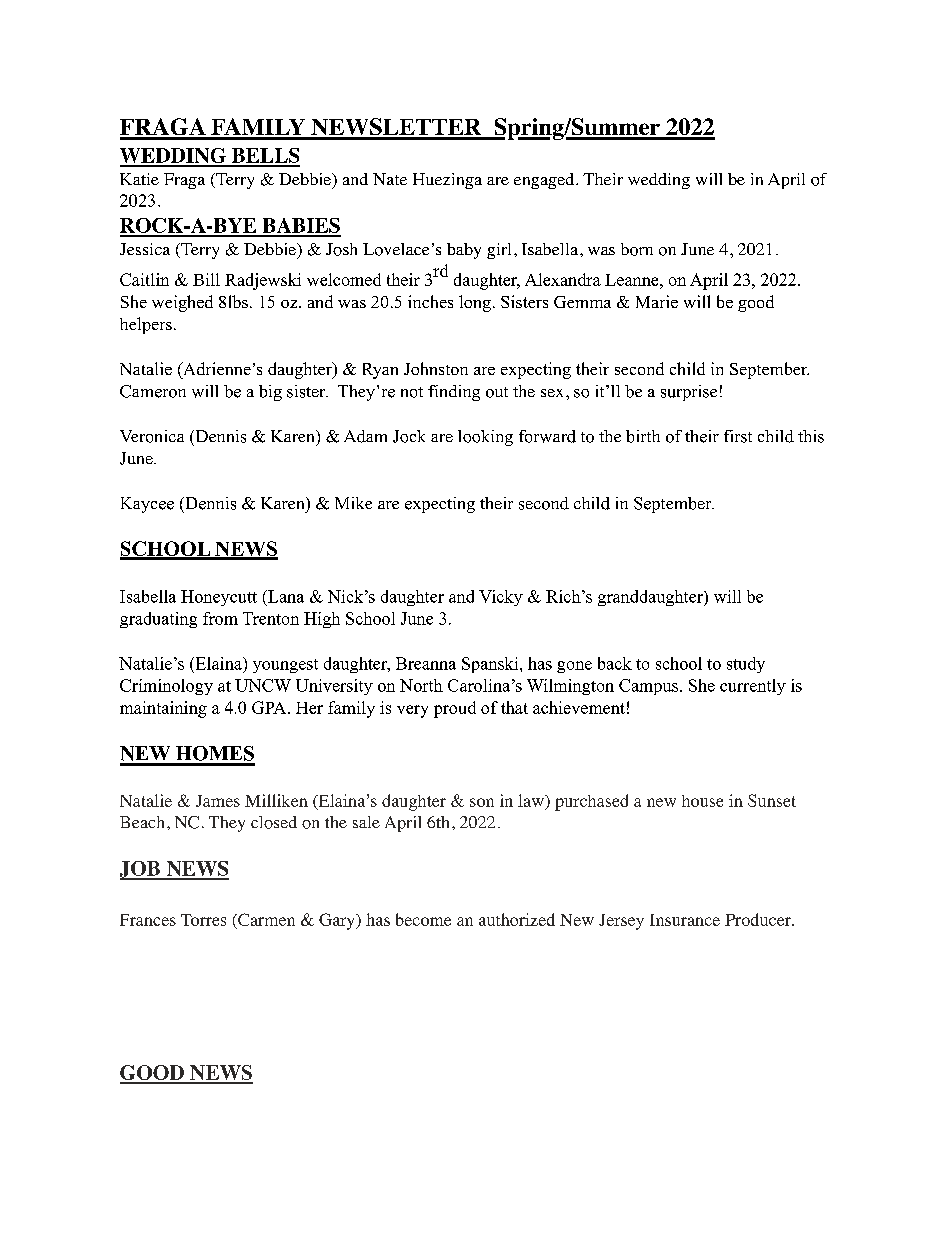  I want to click on authorized, so click(517, 919).
